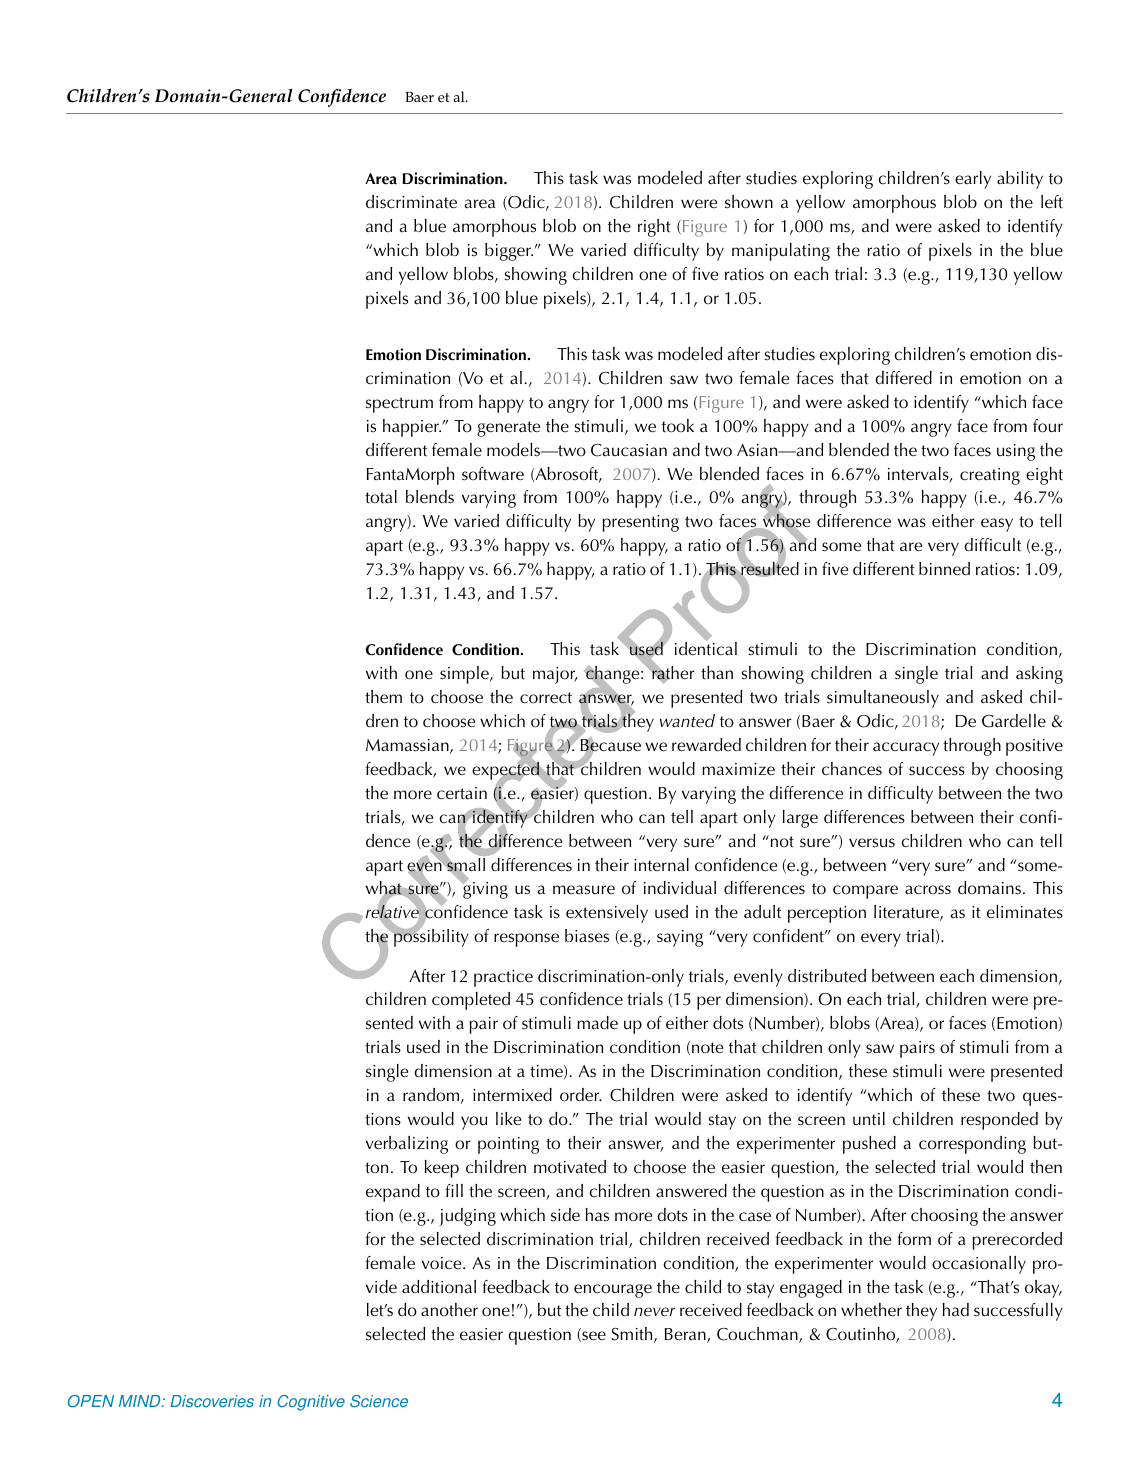 Image resolution: width=1130 pixels, height=1463 pixels. Describe the element at coordinates (944, 569) in the screenshot. I see `binned` at that location.
